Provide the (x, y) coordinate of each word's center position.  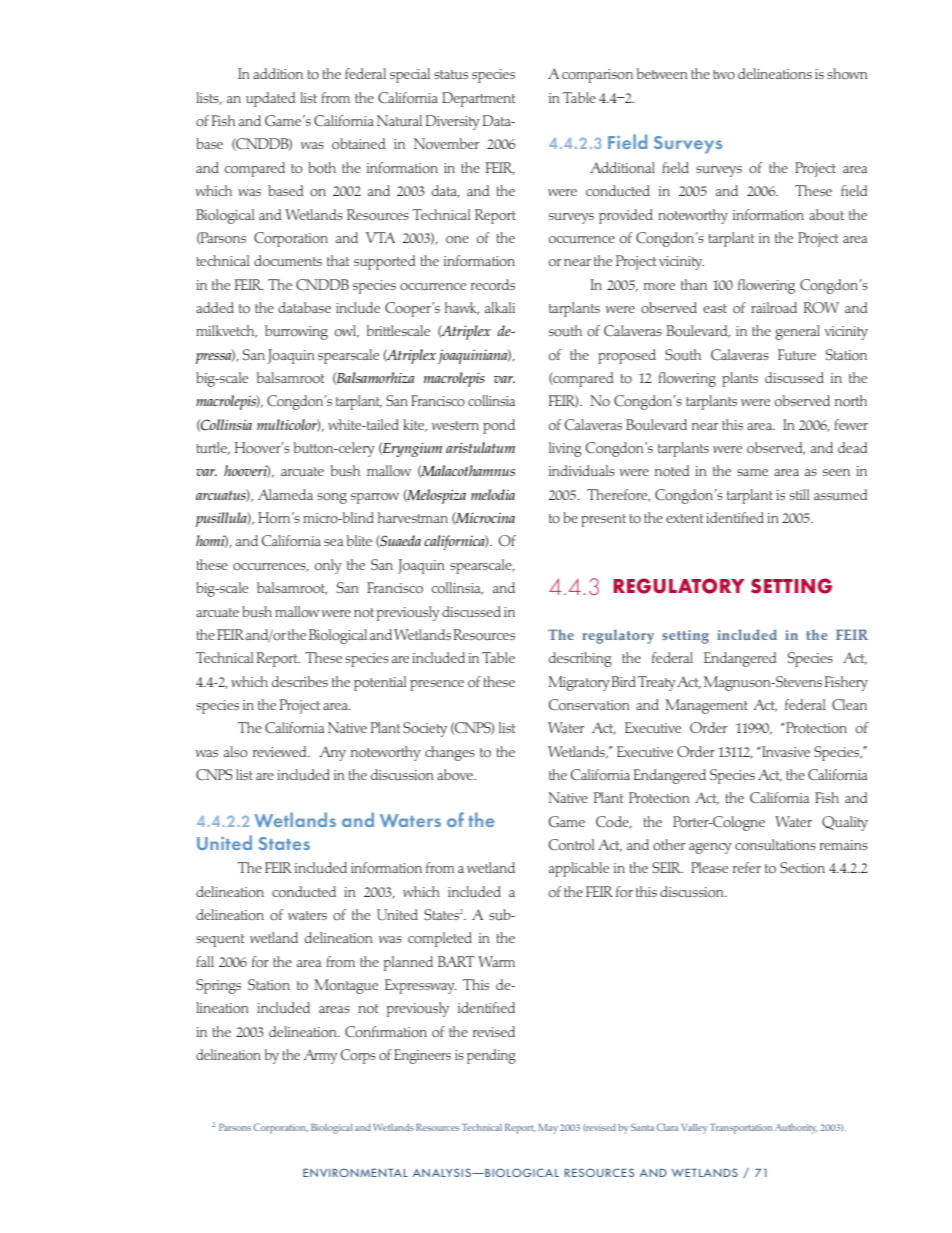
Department (478, 99)
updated (270, 99)
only (328, 566)
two (724, 74)
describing (580, 659)
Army (320, 1056)
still (799, 494)
